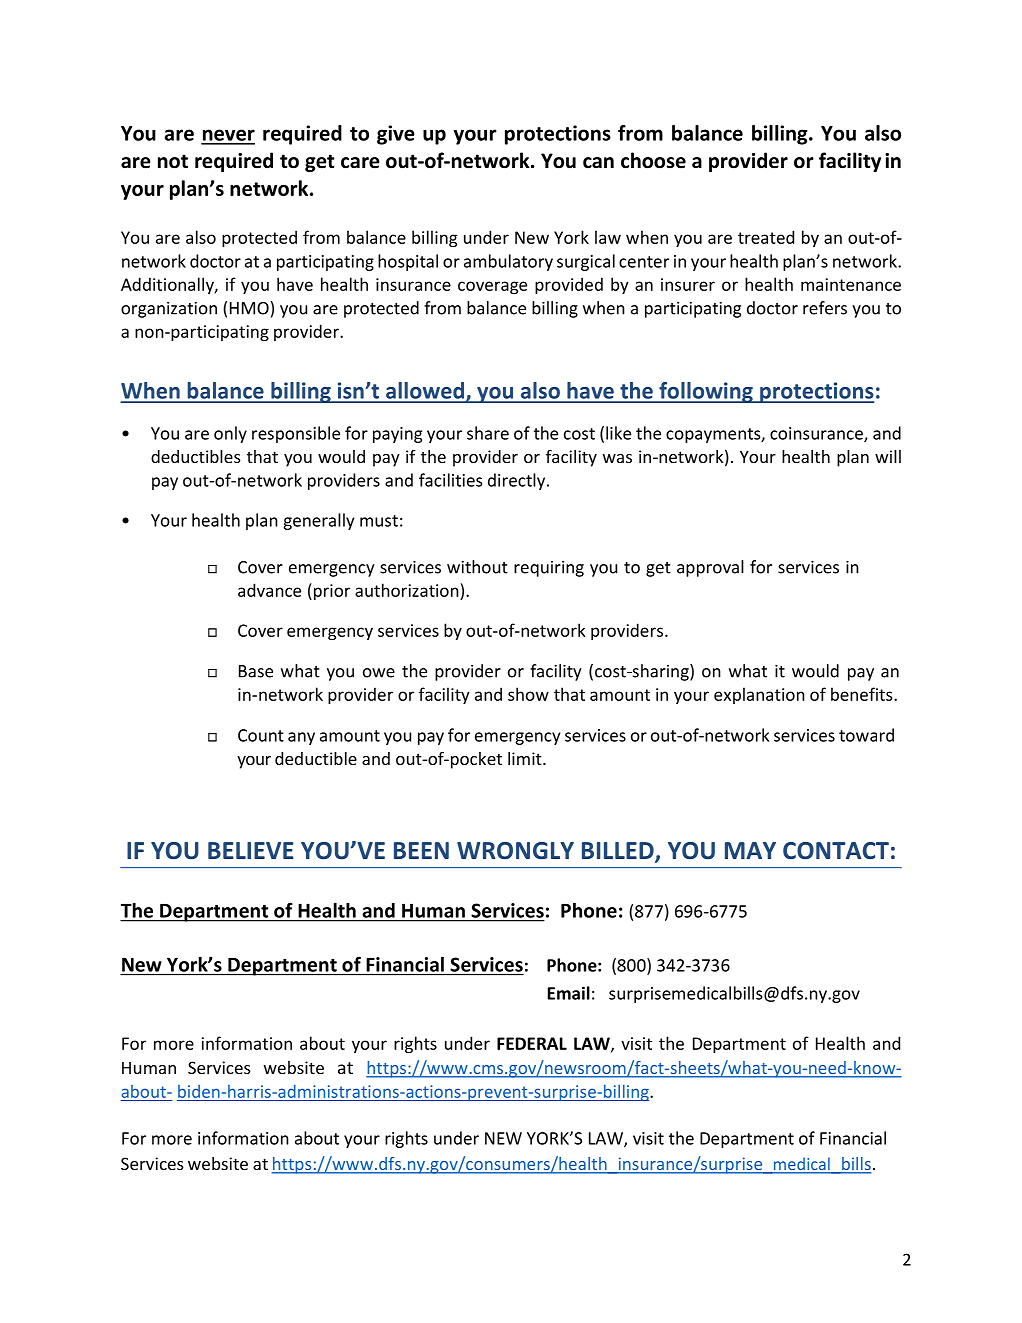 The width and height of the page is (1022, 1323). Describe the element at coordinates (549, 569) in the page. I see `requiring` at that location.
